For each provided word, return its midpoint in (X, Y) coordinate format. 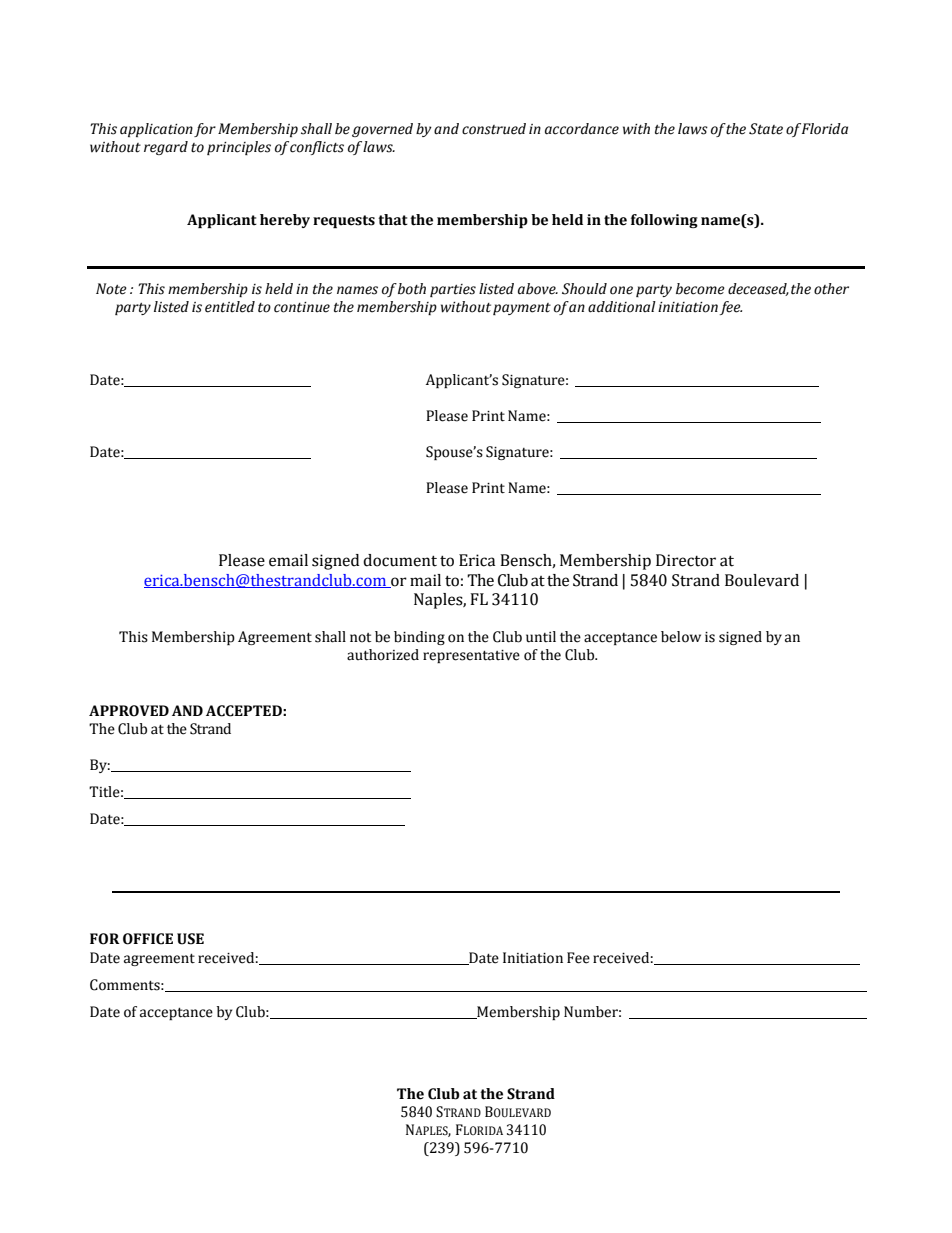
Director (686, 560)
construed (494, 129)
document (400, 560)
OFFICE (148, 939)
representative (471, 656)
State (766, 129)
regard (166, 148)
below (681, 637)
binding (419, 638)
